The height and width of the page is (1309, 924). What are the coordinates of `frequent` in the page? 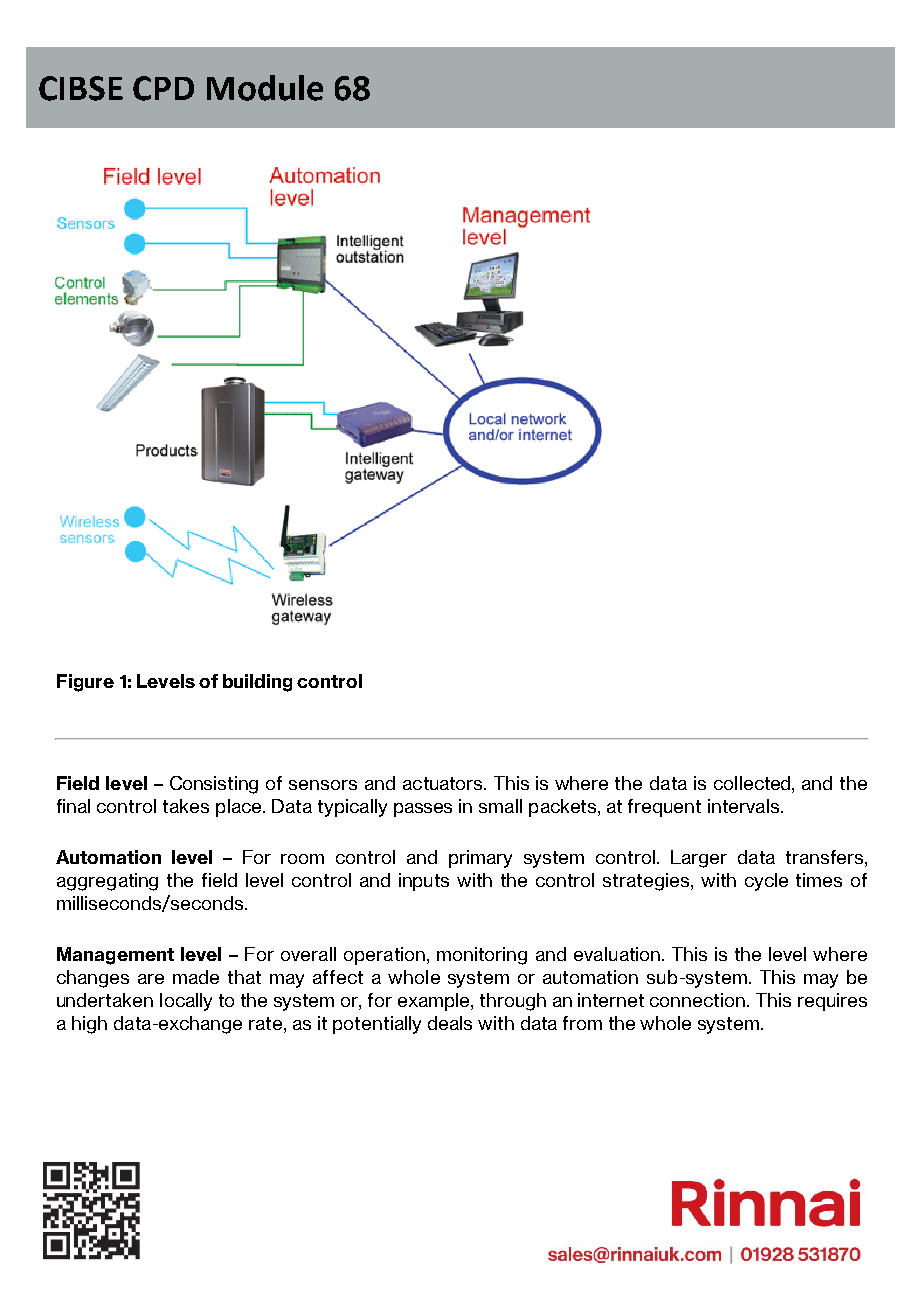 It's located at (664, 808).
